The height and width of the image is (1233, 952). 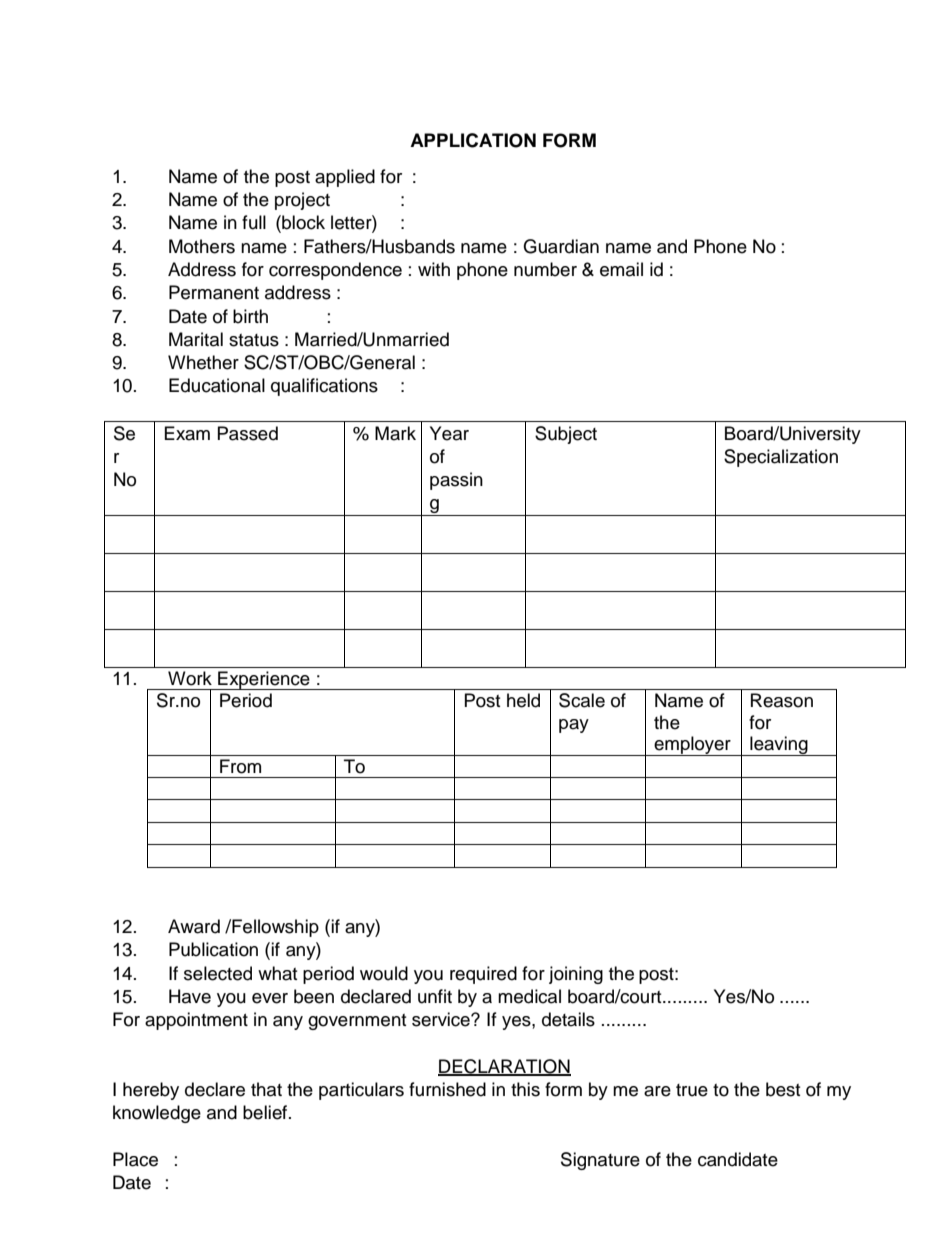 What do you see at coordinates (523, 700) in the image?
I see `held` at bounding box center [523, 700].
